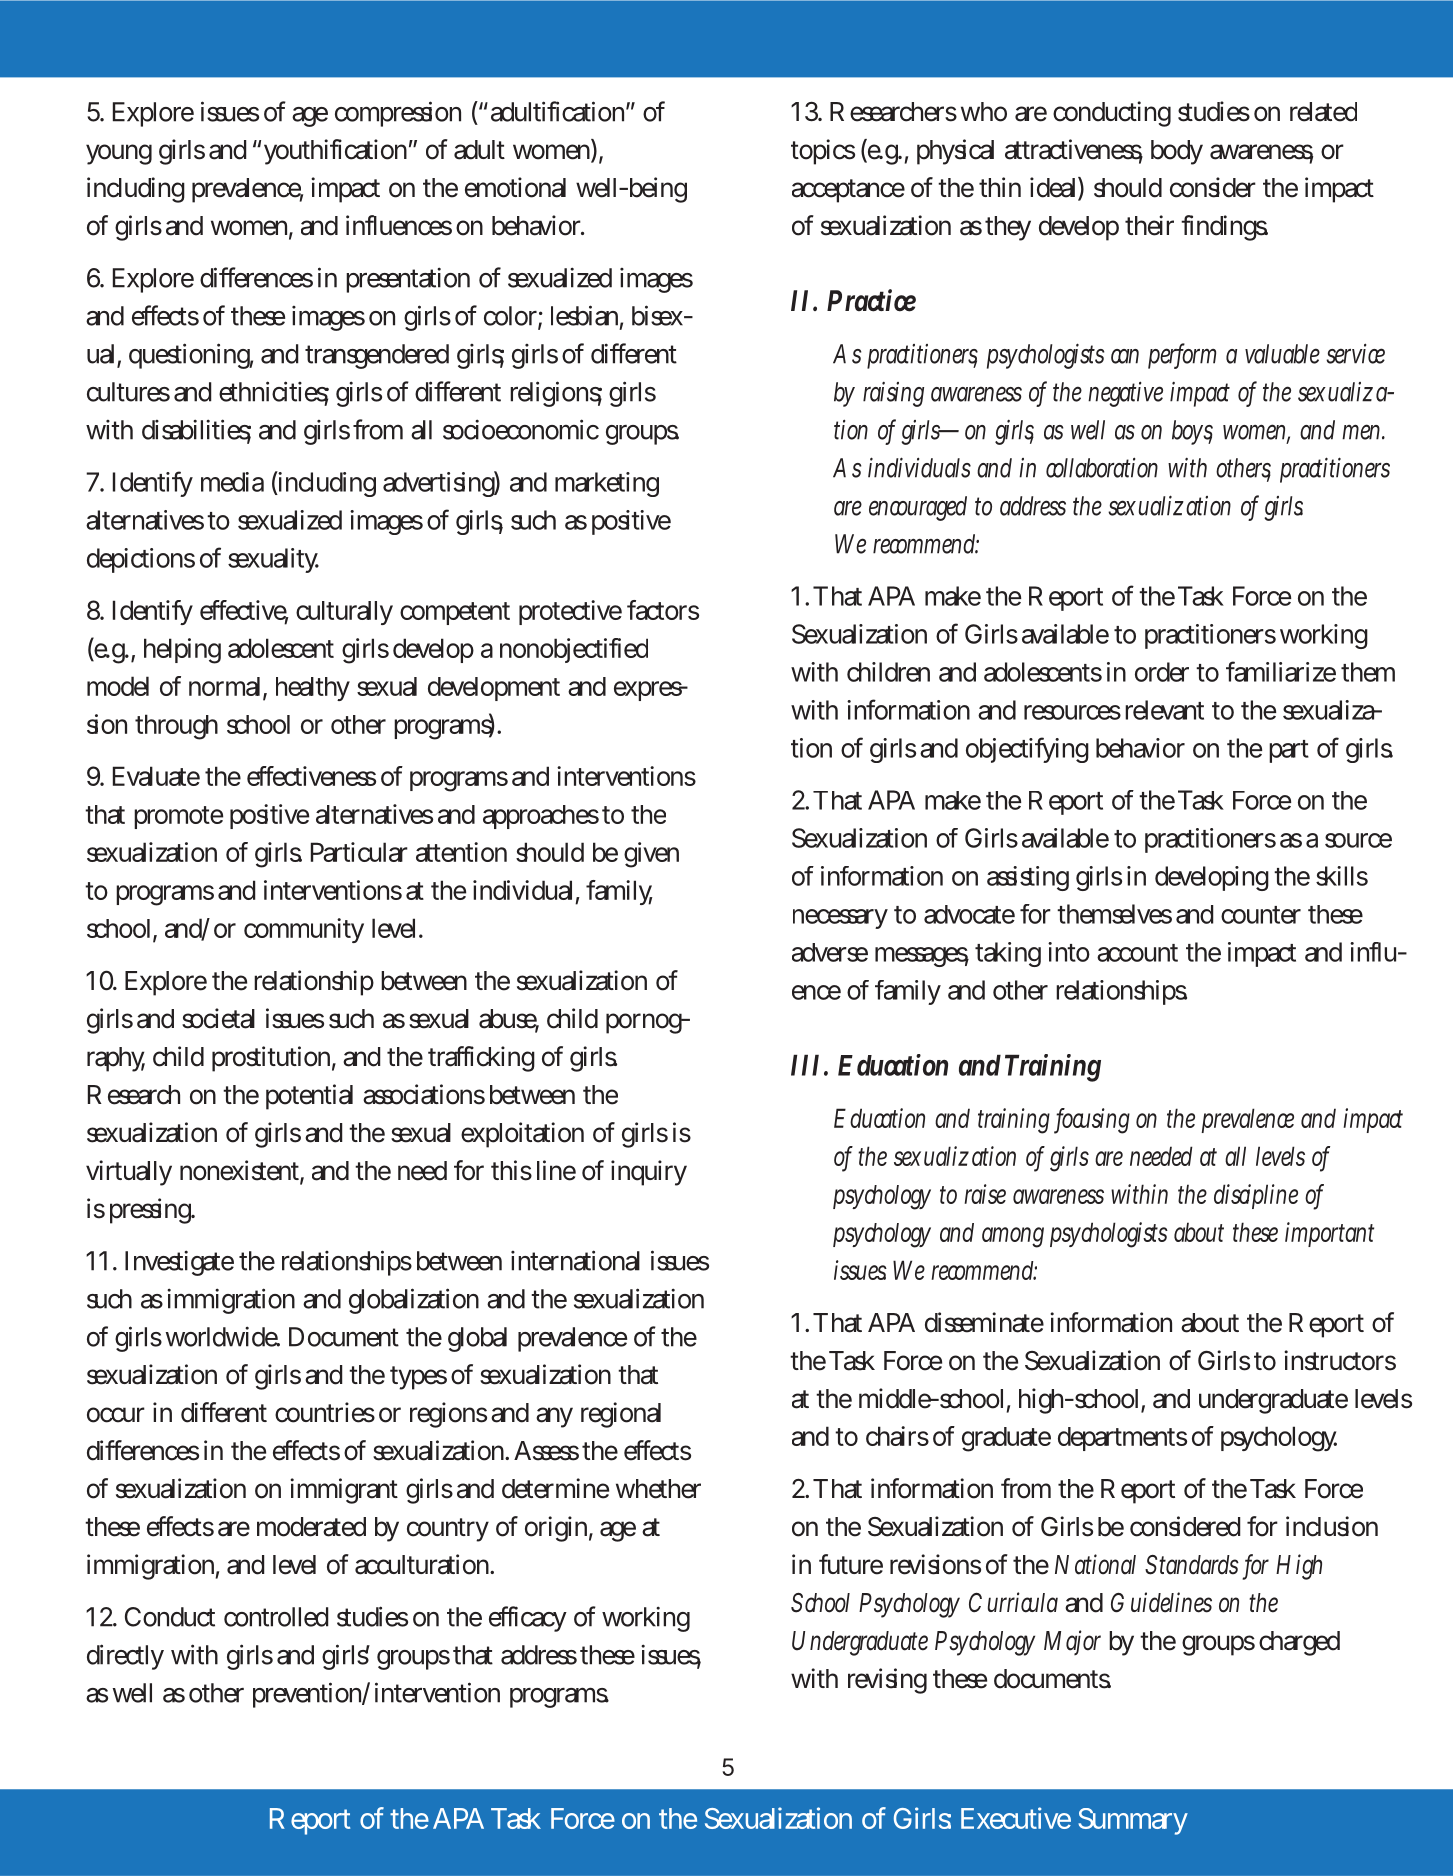 The image size is (1453, 1876). I want to click on color, so click(511, 317).
